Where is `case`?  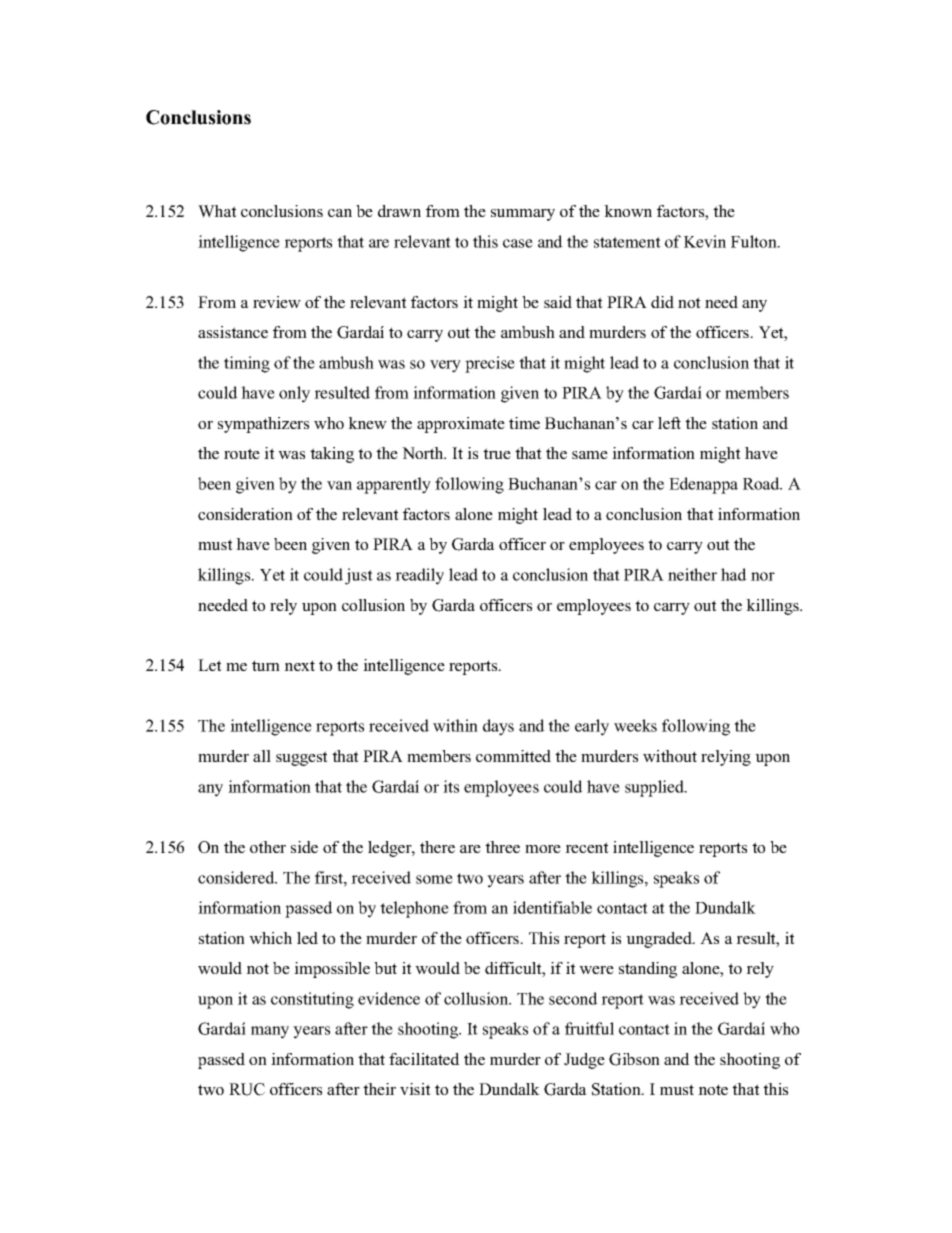 case is located at coordinates (518, 243).
